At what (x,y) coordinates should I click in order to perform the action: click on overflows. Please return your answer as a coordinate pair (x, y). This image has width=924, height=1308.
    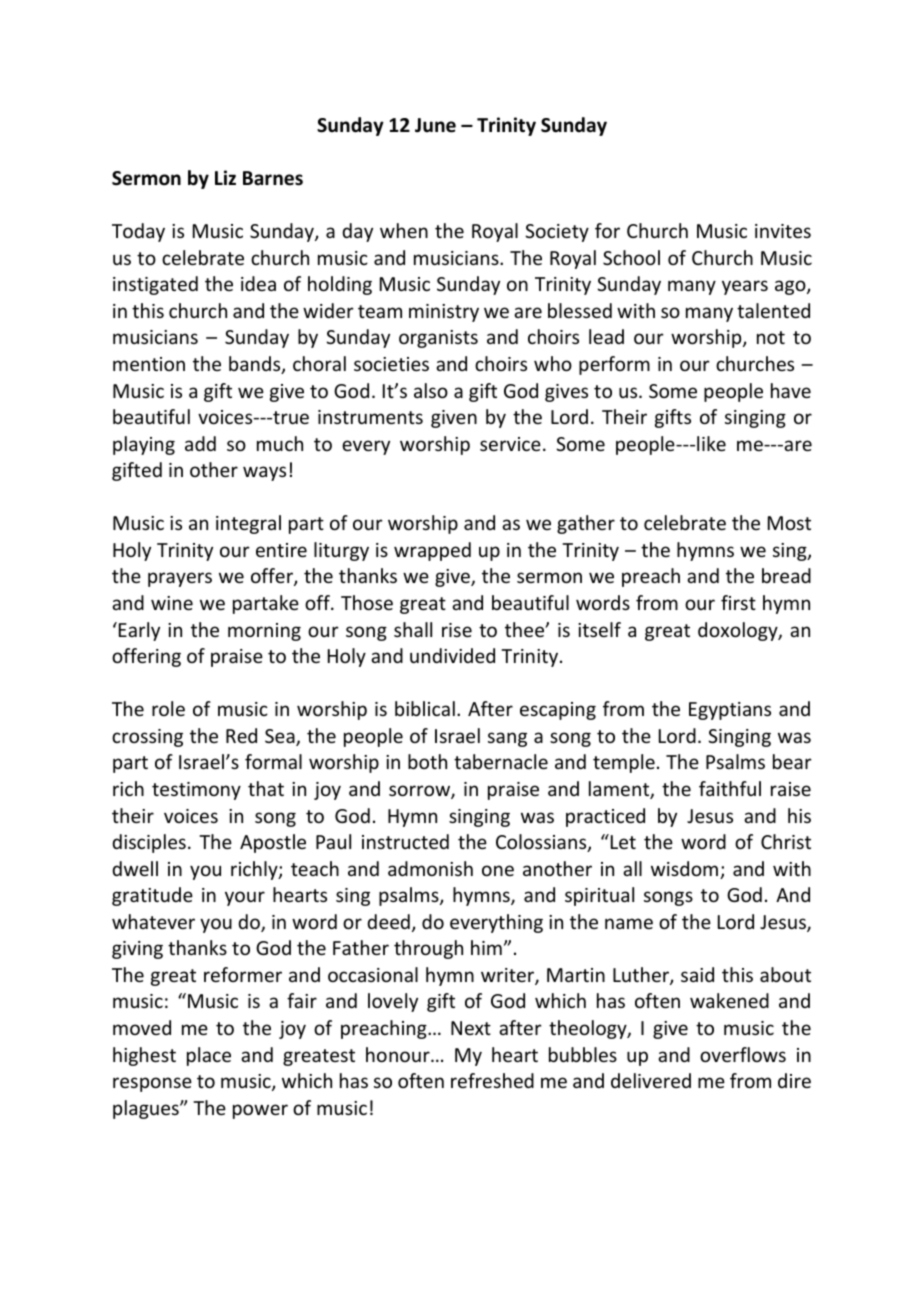
    Looking at the image, I should click on (743, 1054).
